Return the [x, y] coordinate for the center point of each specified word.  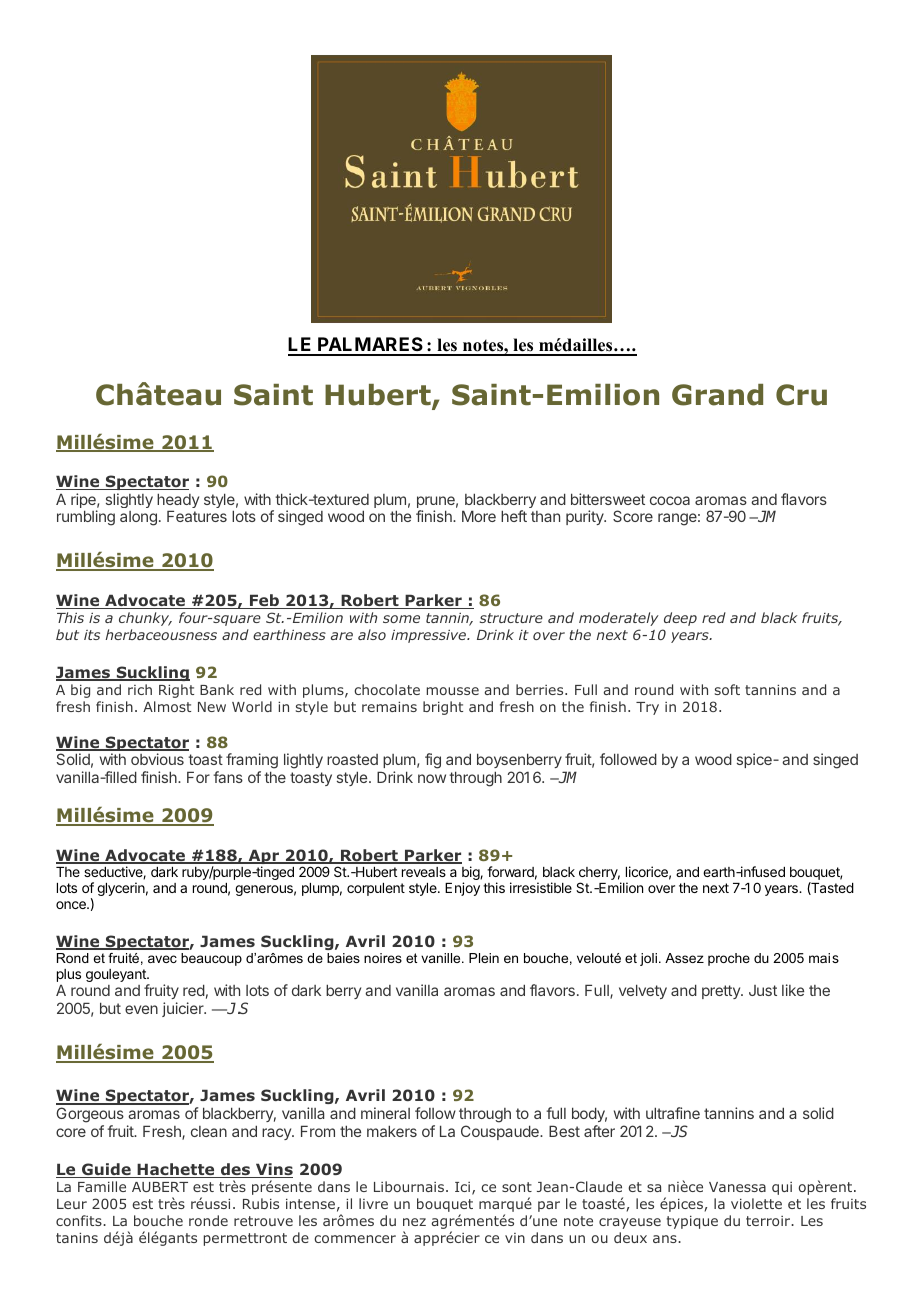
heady [178, 502]
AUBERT [160, 1187]
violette [756, 1203]
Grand [717, 395]
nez [414, 1222]
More [479, 516]
